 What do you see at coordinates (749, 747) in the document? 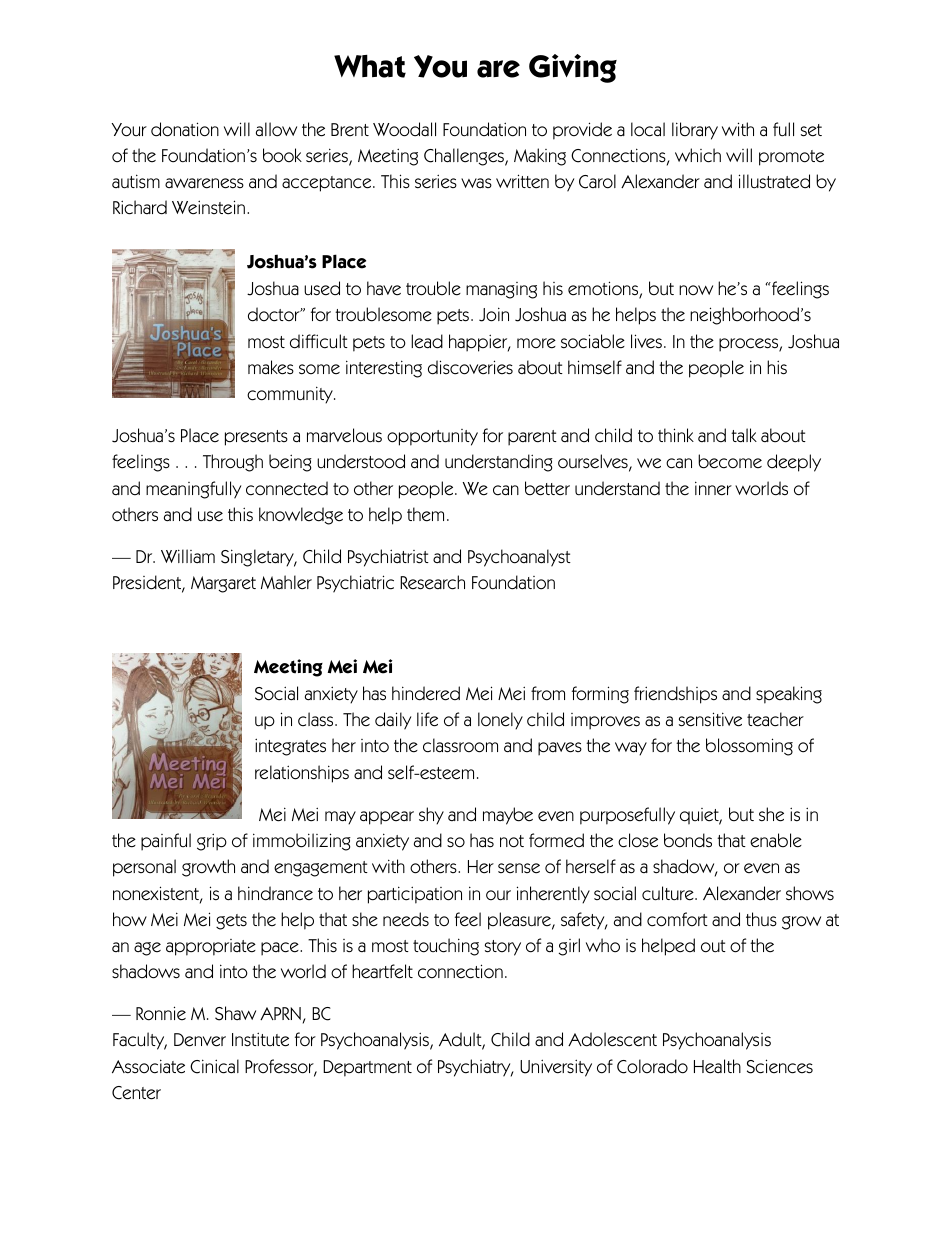
I see `blossoming` at bounding box center [749, 747].
